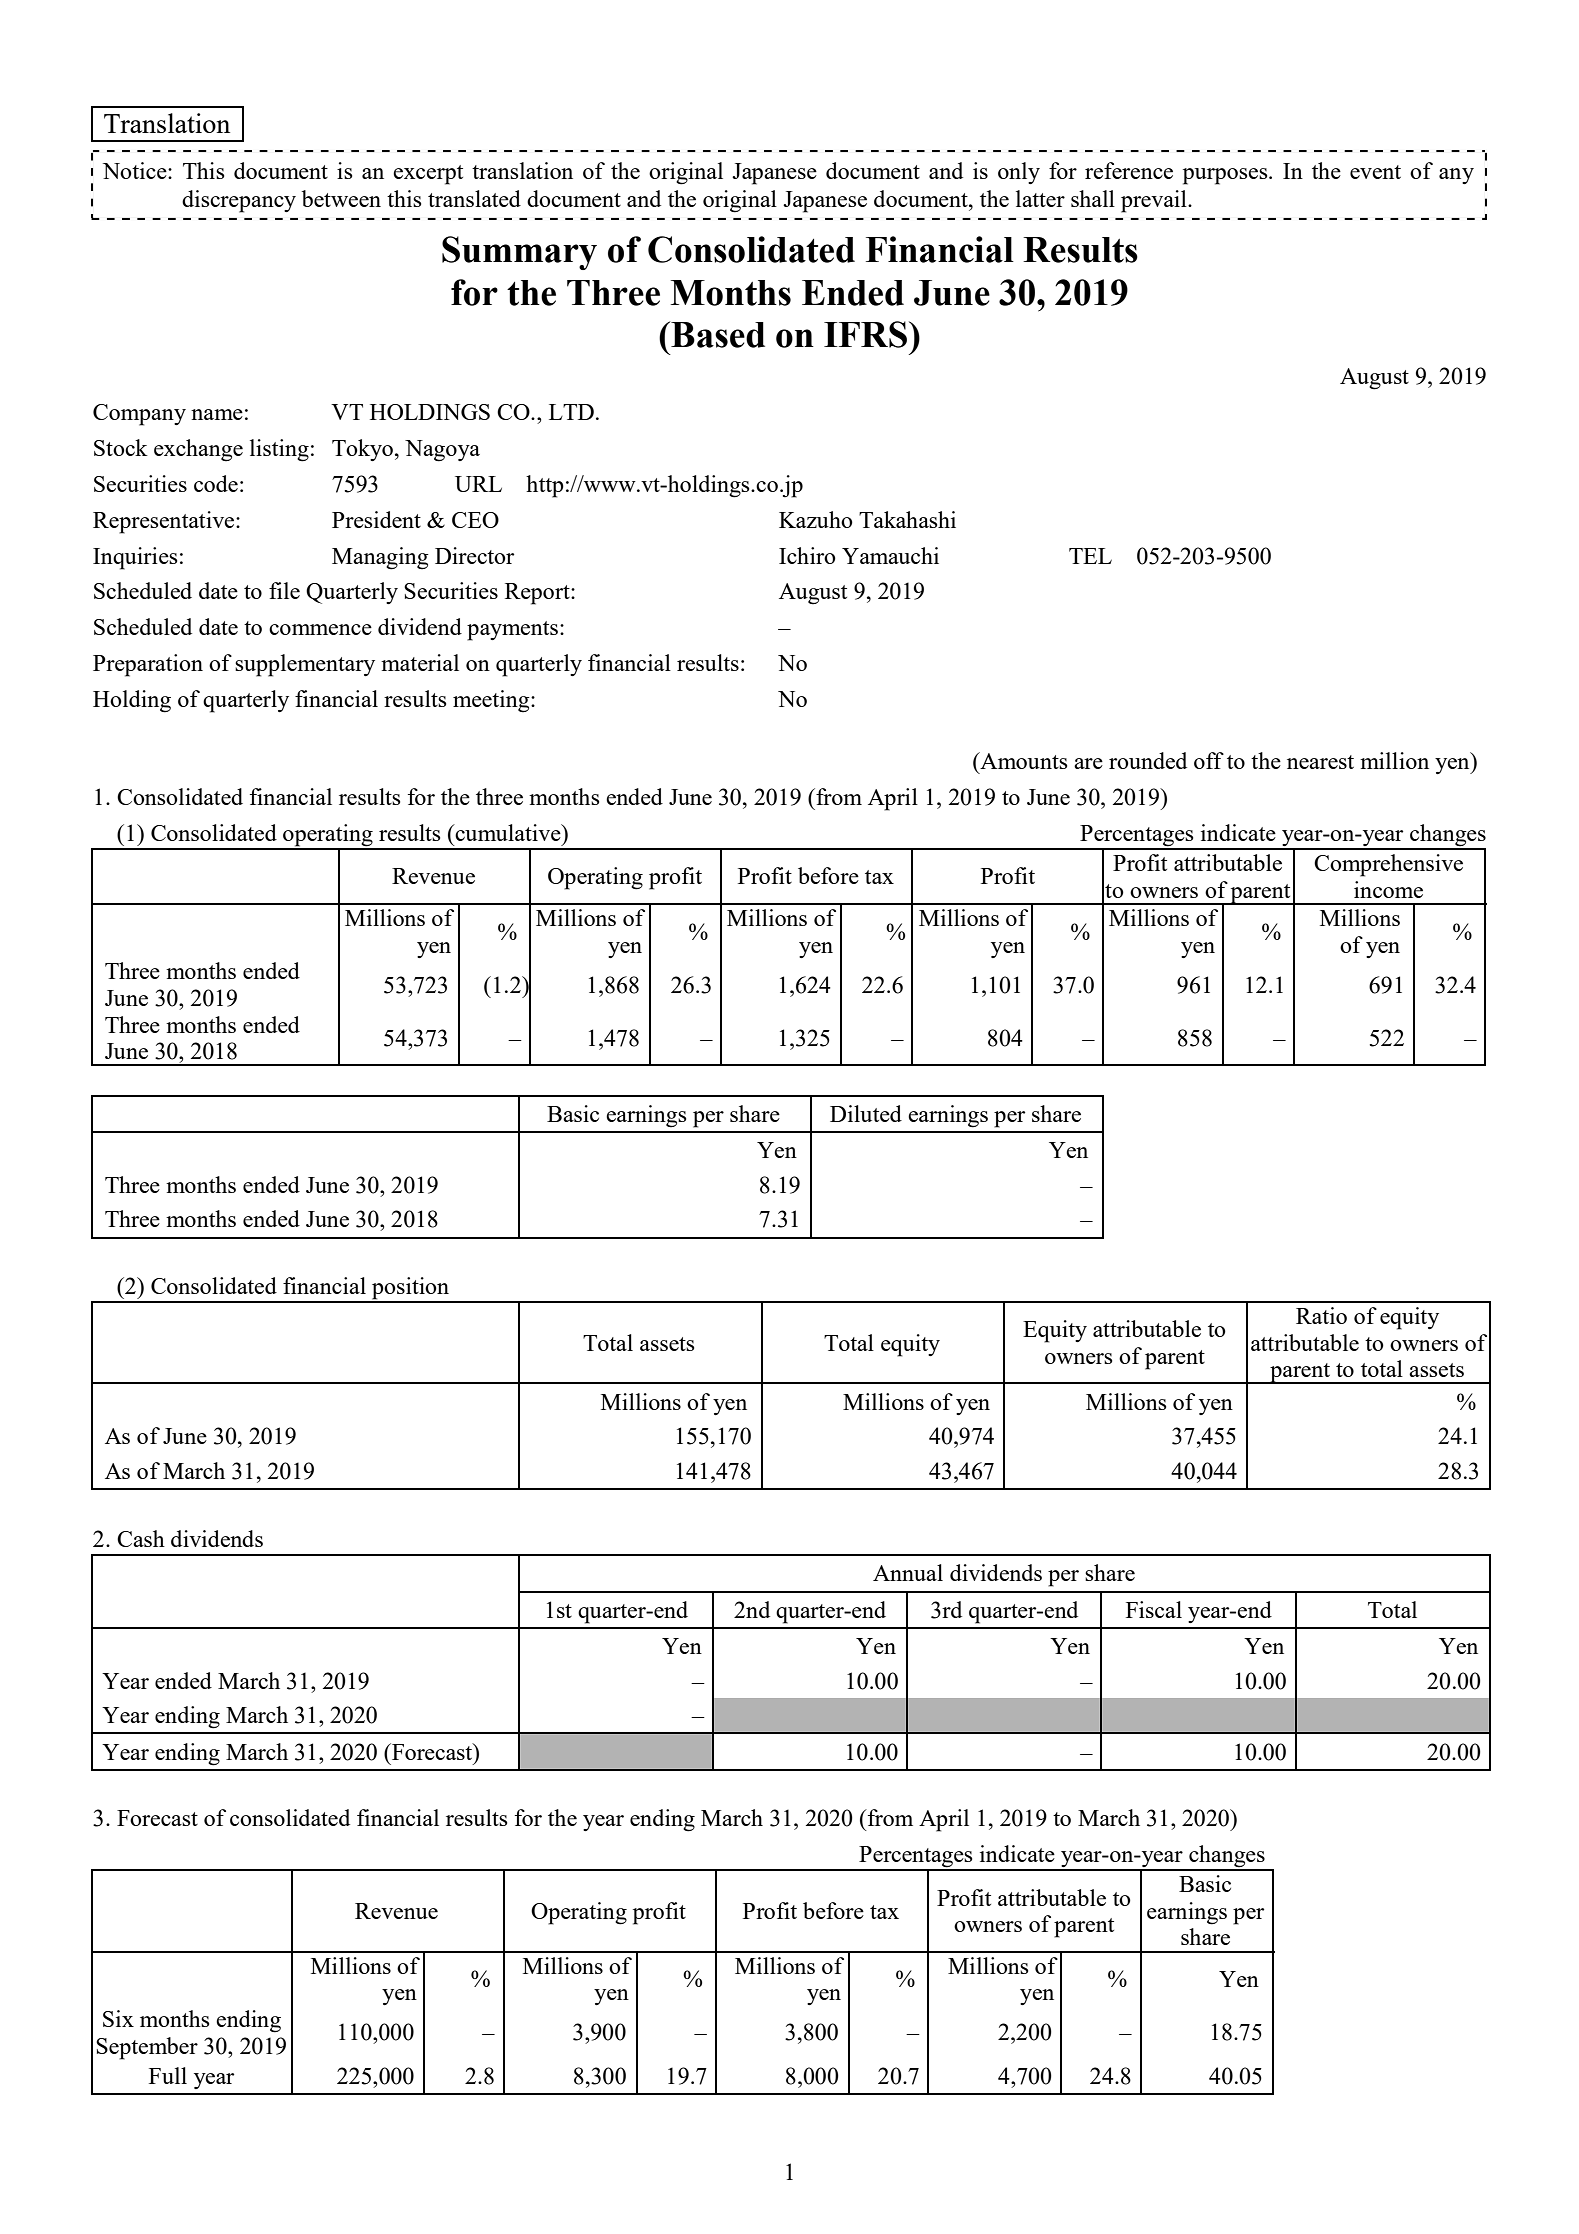 This page has width=1579, height=2234. I want to click on purposes, so click(1226, 176).
